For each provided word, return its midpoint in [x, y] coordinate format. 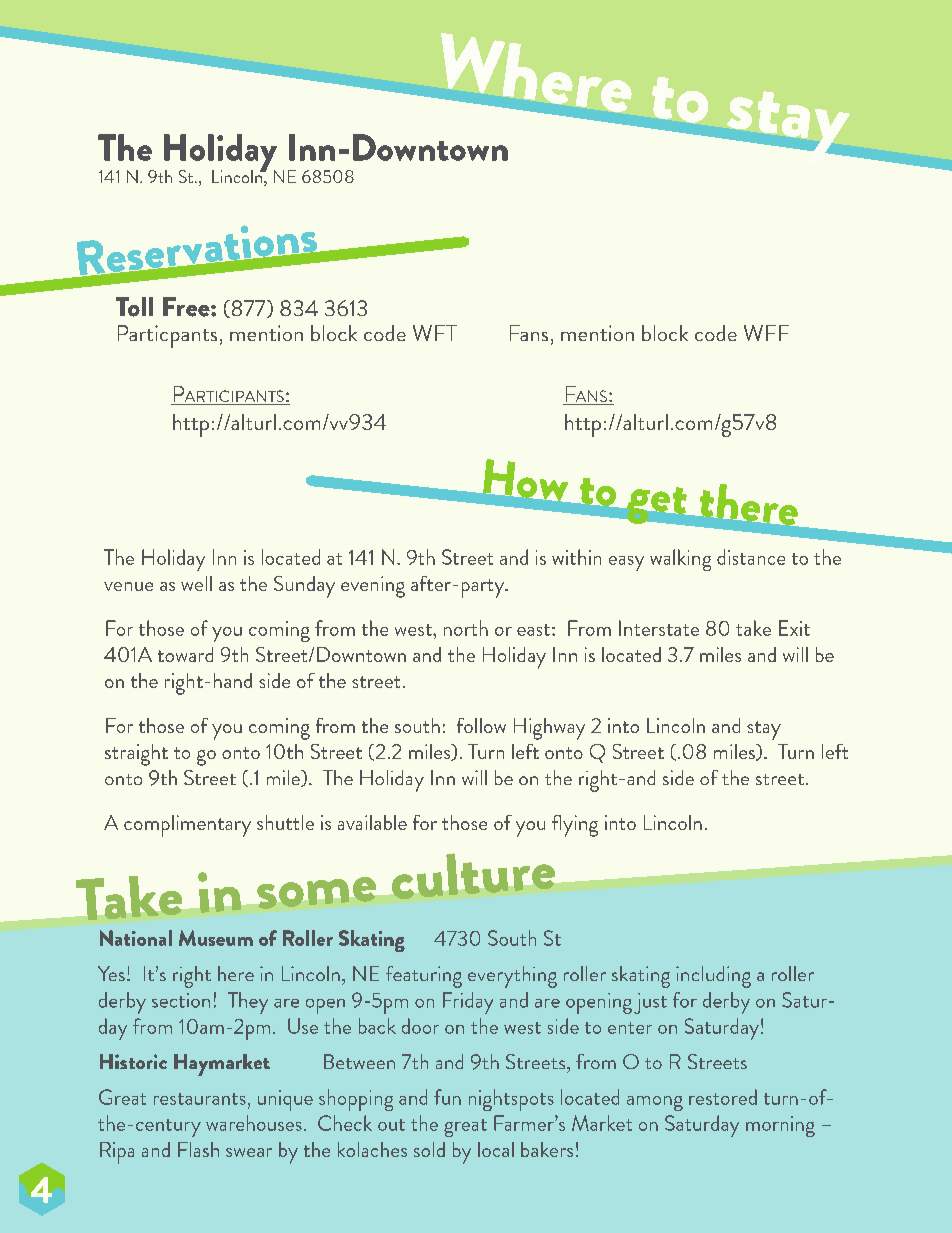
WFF [766, 333]
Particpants [167, 336]
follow [481, 725]
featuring [424, 977]
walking [680, 560]
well [196, 583]
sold [429, 1149]
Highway [549, 729]
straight [136, 755]
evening [373, 587]
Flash [198, 1149]
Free [187, 307]
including [713, 977]
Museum [216, 938]
